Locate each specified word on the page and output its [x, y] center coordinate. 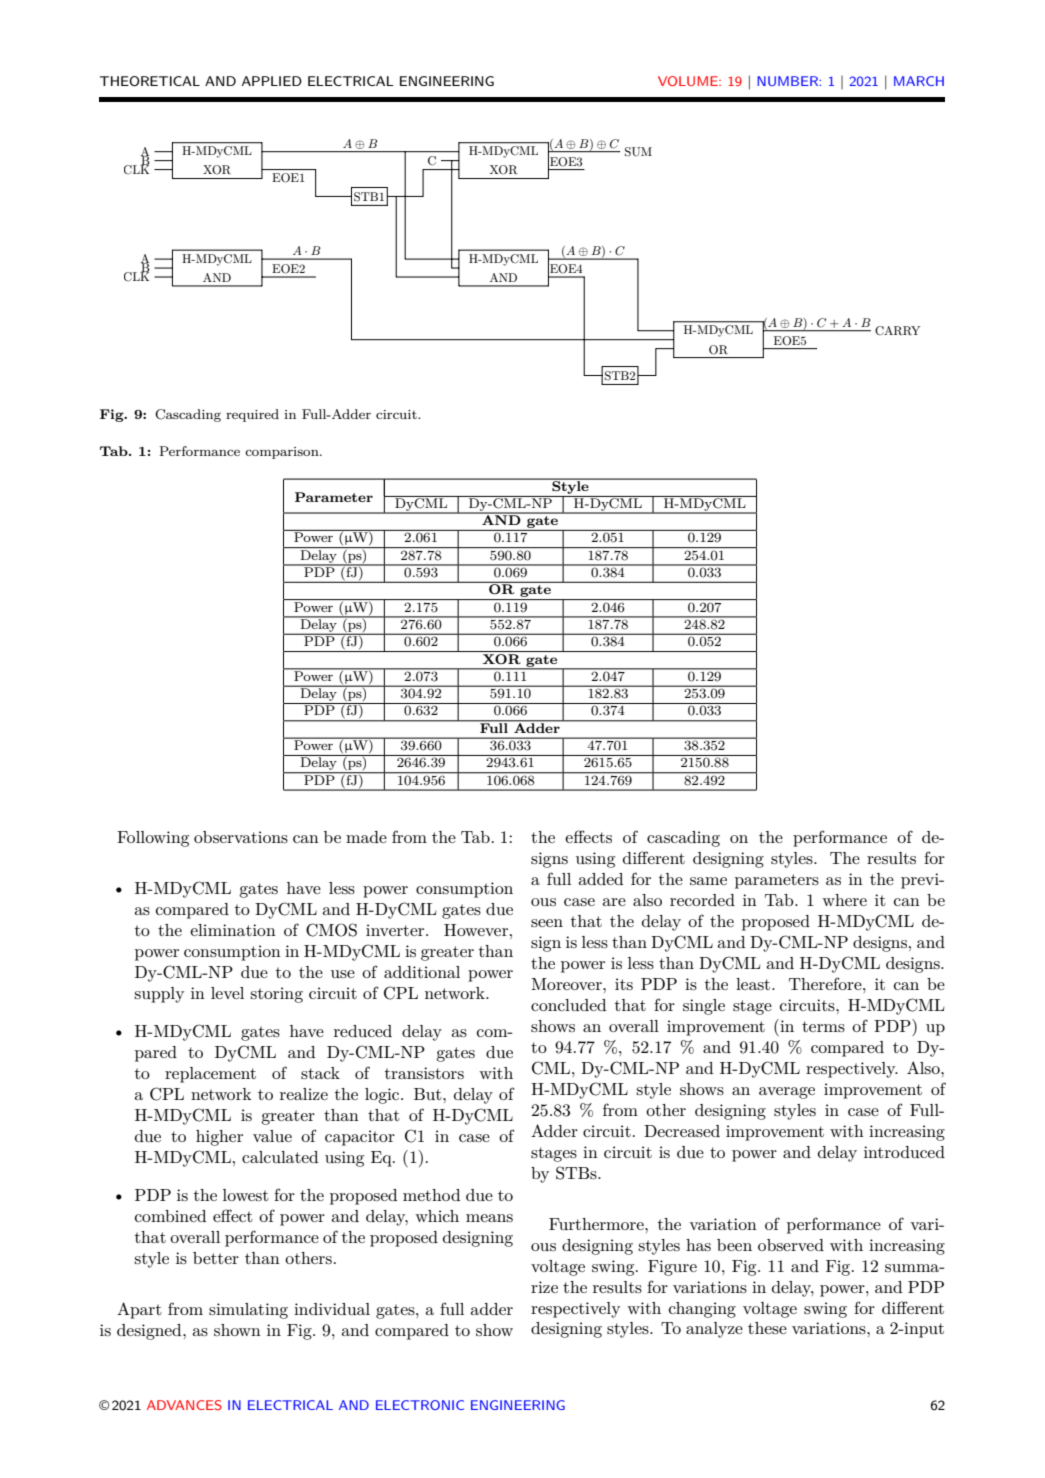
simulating [248, 1311]
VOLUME [689, 81]
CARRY [897, 331]
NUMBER [789, 81]
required [252, 415]
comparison [283, 453]
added [601, 879]
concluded [568, 1005]
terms [823, 1026]
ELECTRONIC [420, 1405]
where [844, 900]
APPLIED [272, 81]
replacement [210, 1075]
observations [241, 837]
